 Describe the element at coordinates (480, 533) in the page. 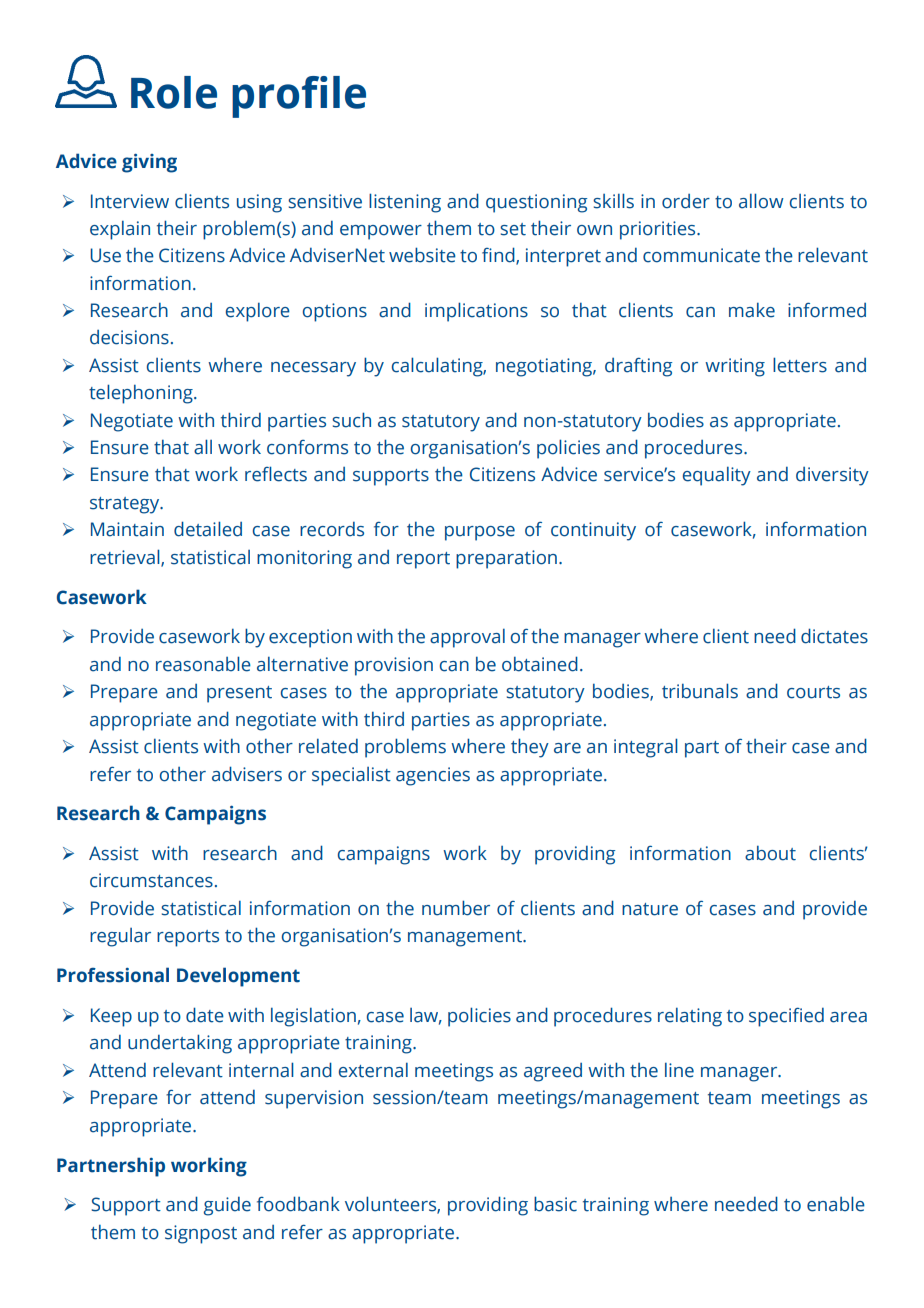

I see `purpose` at that location.
